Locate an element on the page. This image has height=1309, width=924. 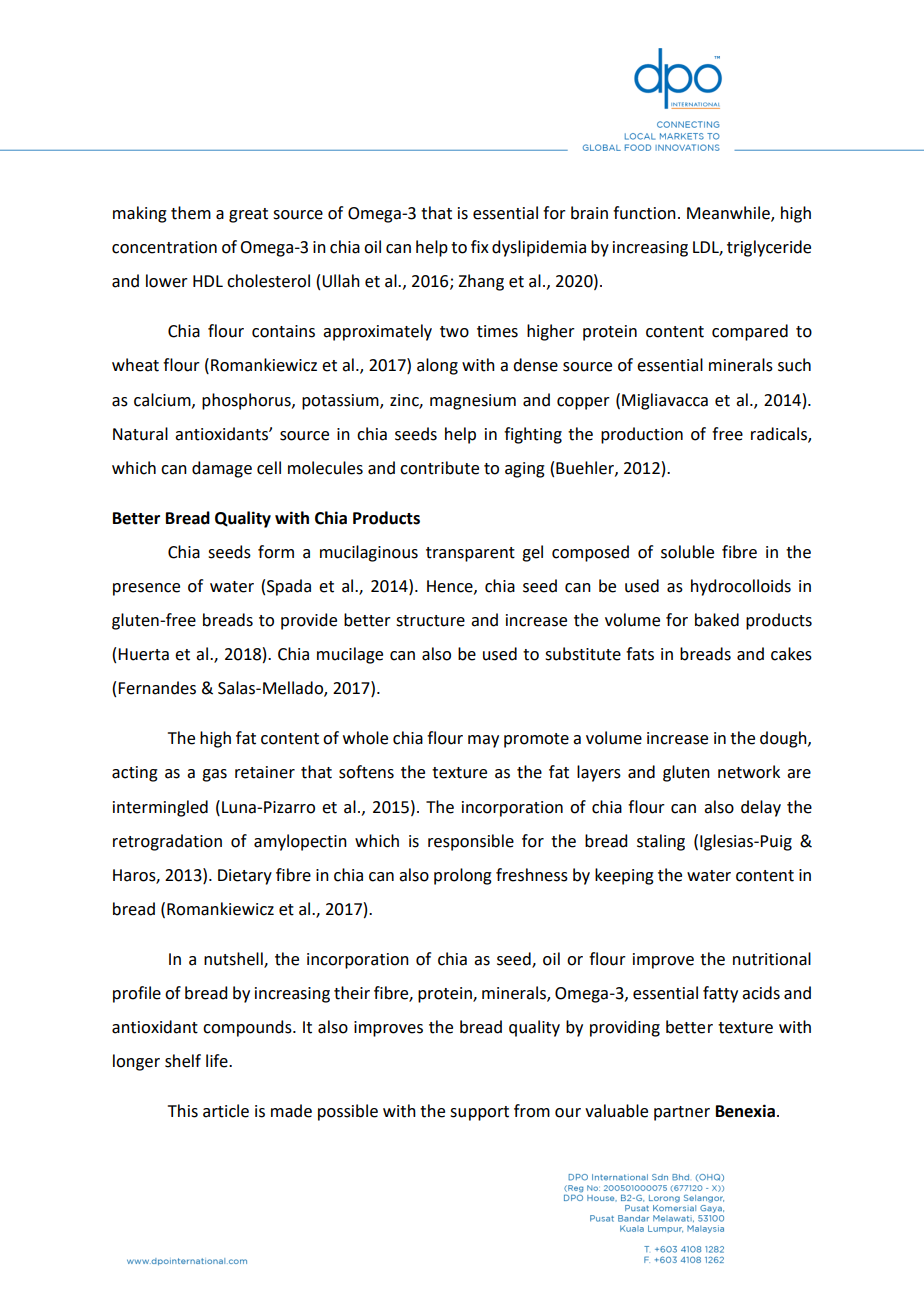
fix is located at coordinates (480, 246).
